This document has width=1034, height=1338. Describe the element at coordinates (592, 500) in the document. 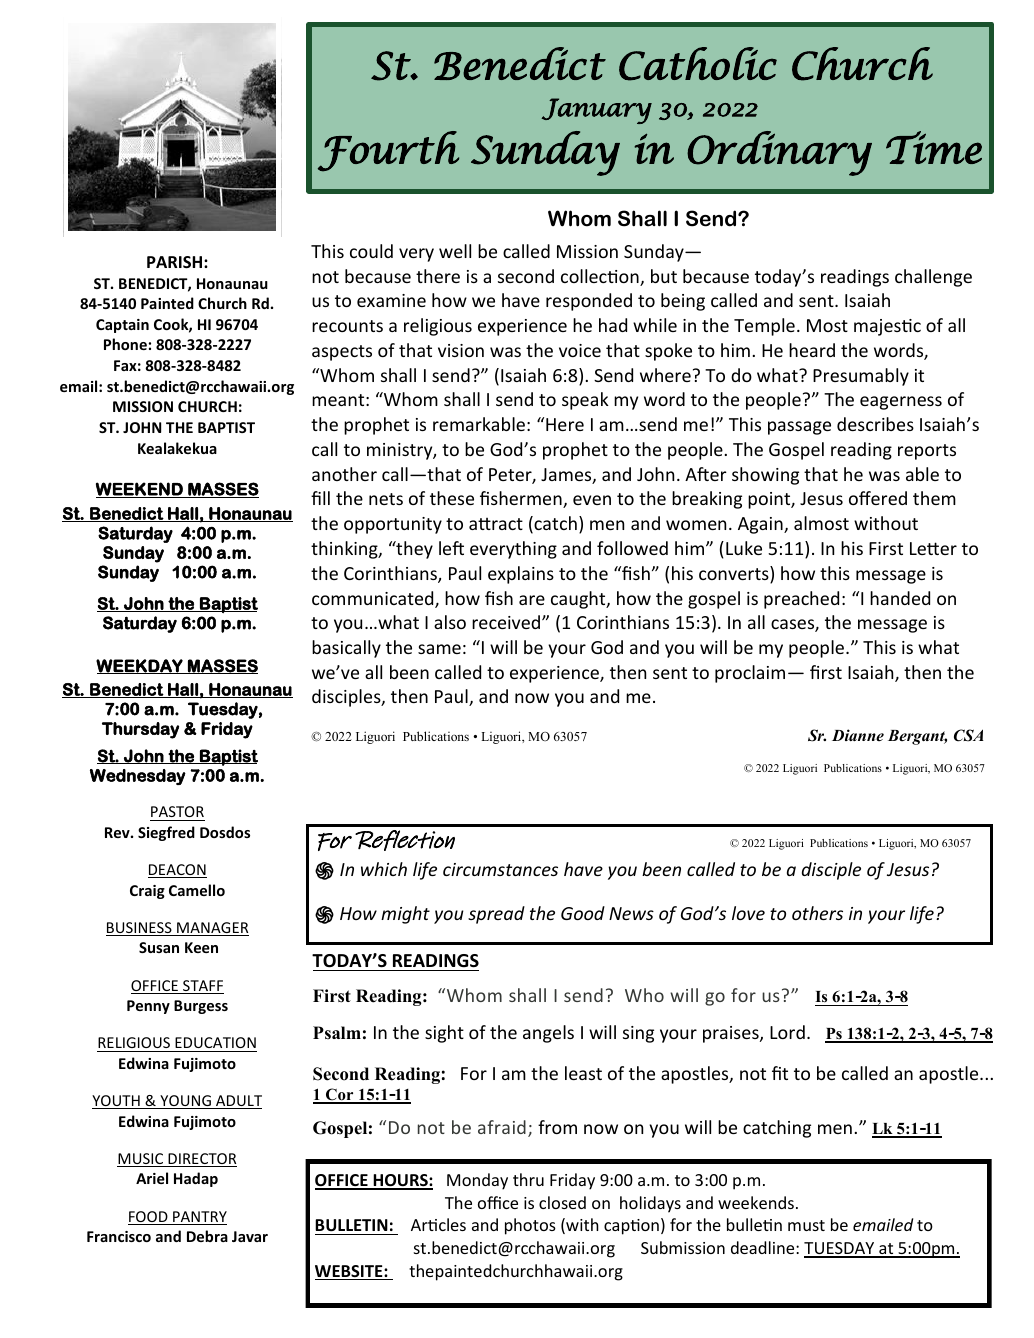

I see `even` at that location.
